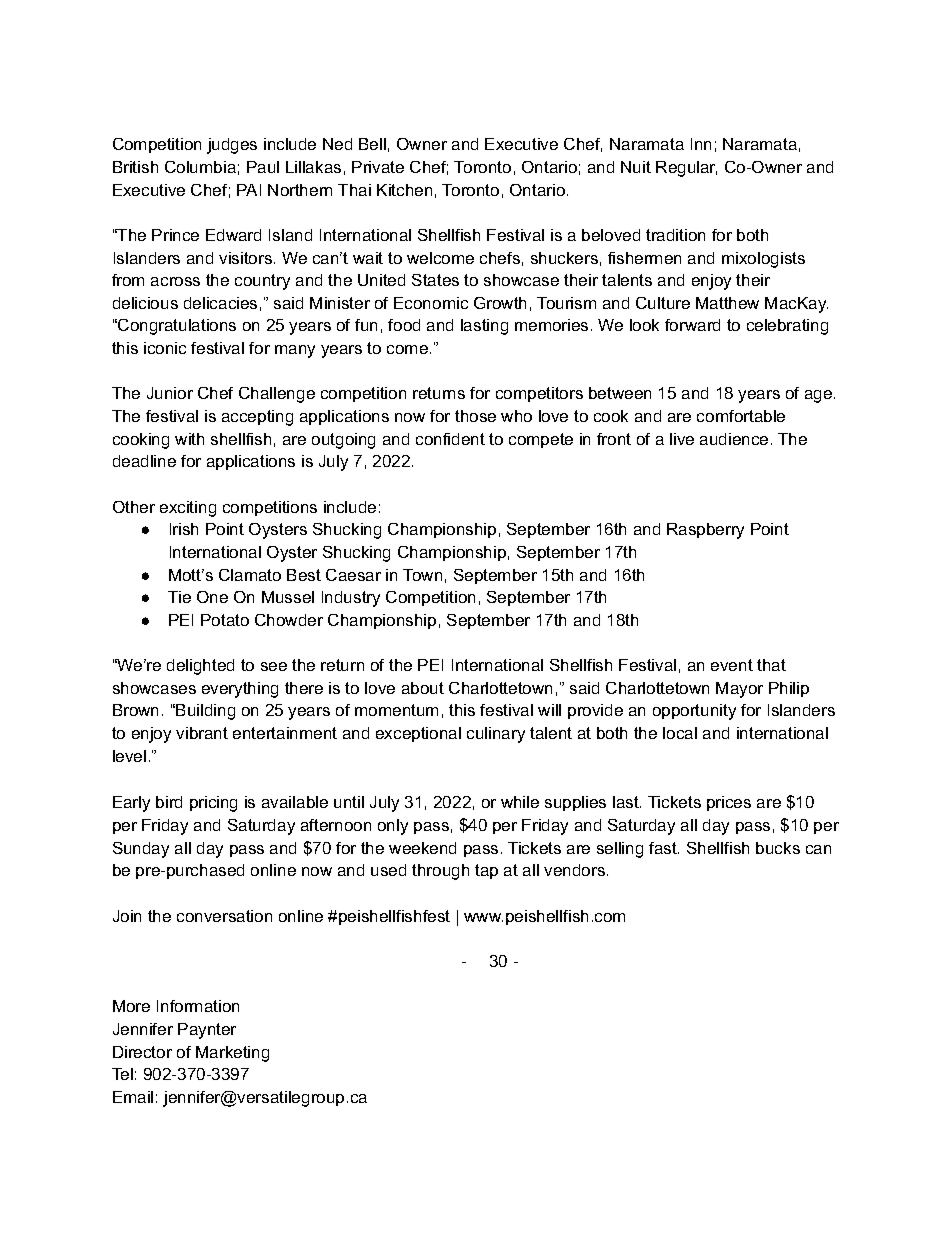  What do you see at coordinates (734, 439) in the document?
I see `audience` at bounding box center [734, 439].
